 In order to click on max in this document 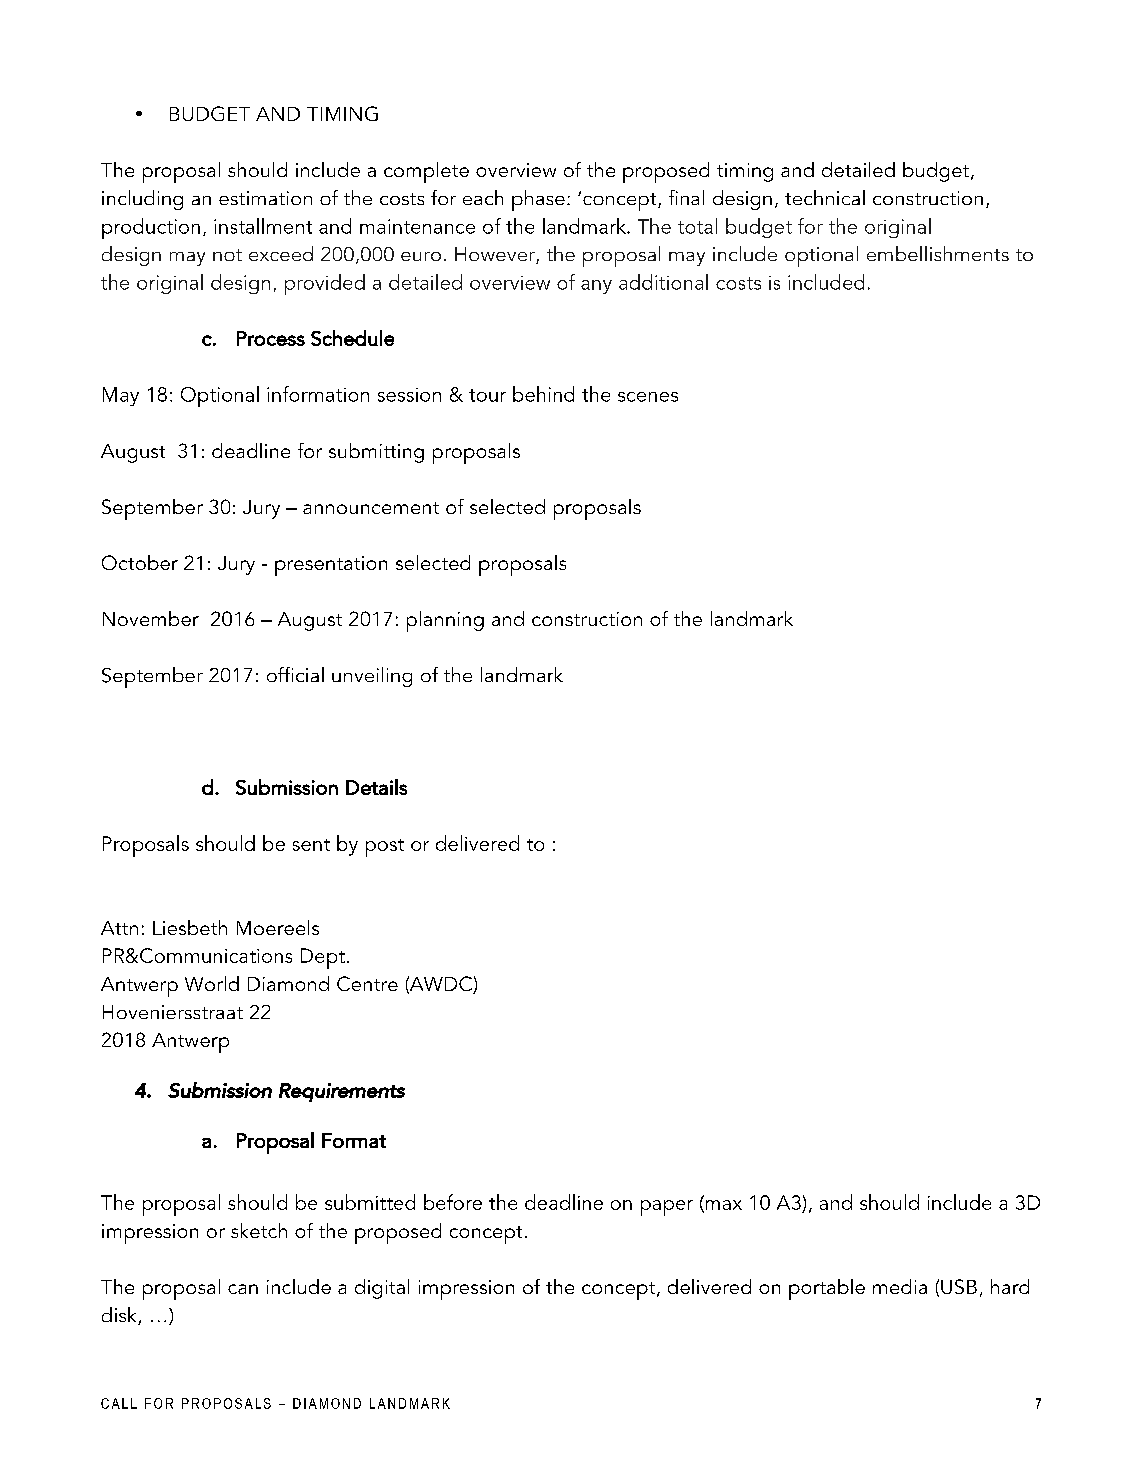, I will do `click(722, 1206)`.
